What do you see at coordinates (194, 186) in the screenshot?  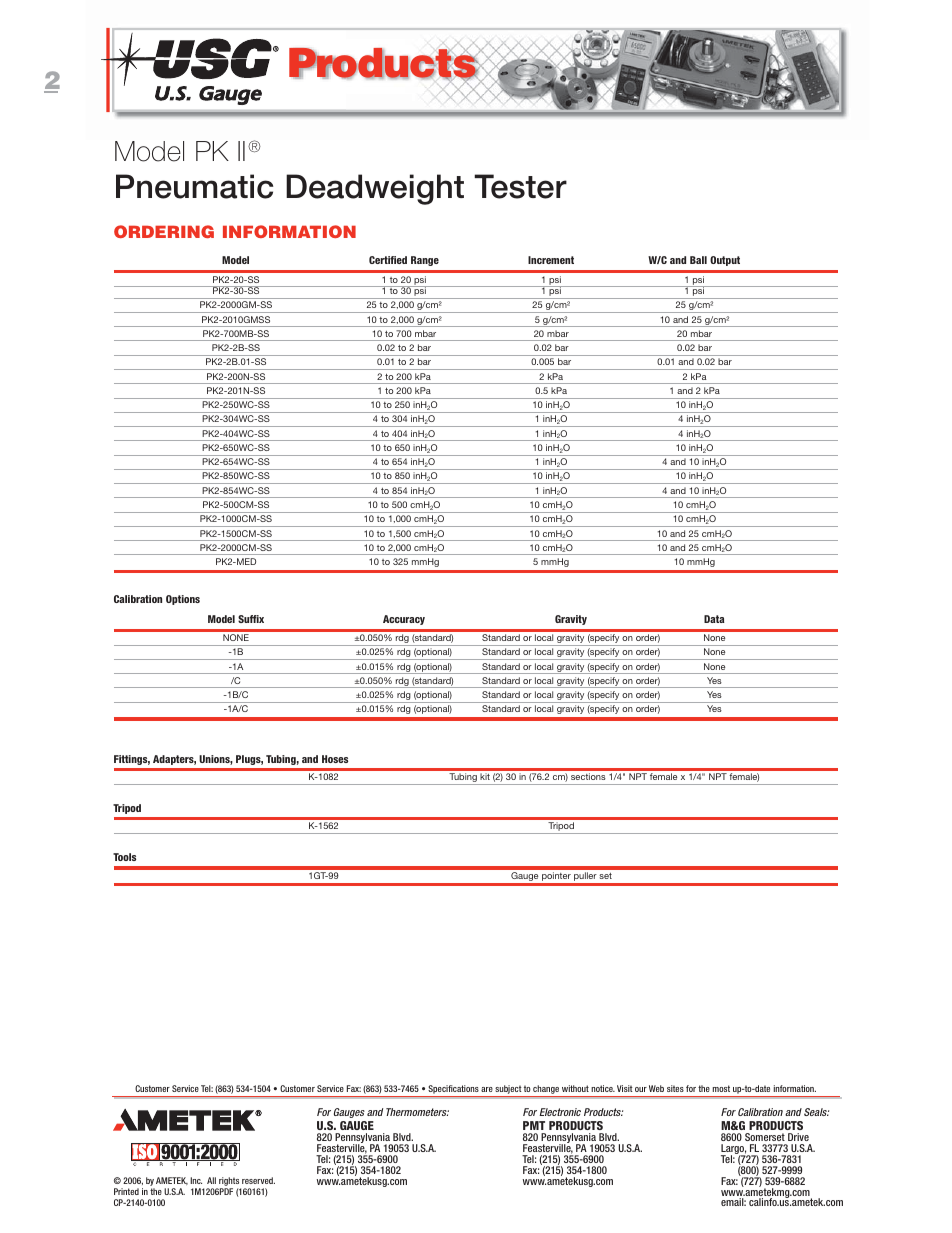 I see `Pneumatic` at bounding box center [194, 186].
